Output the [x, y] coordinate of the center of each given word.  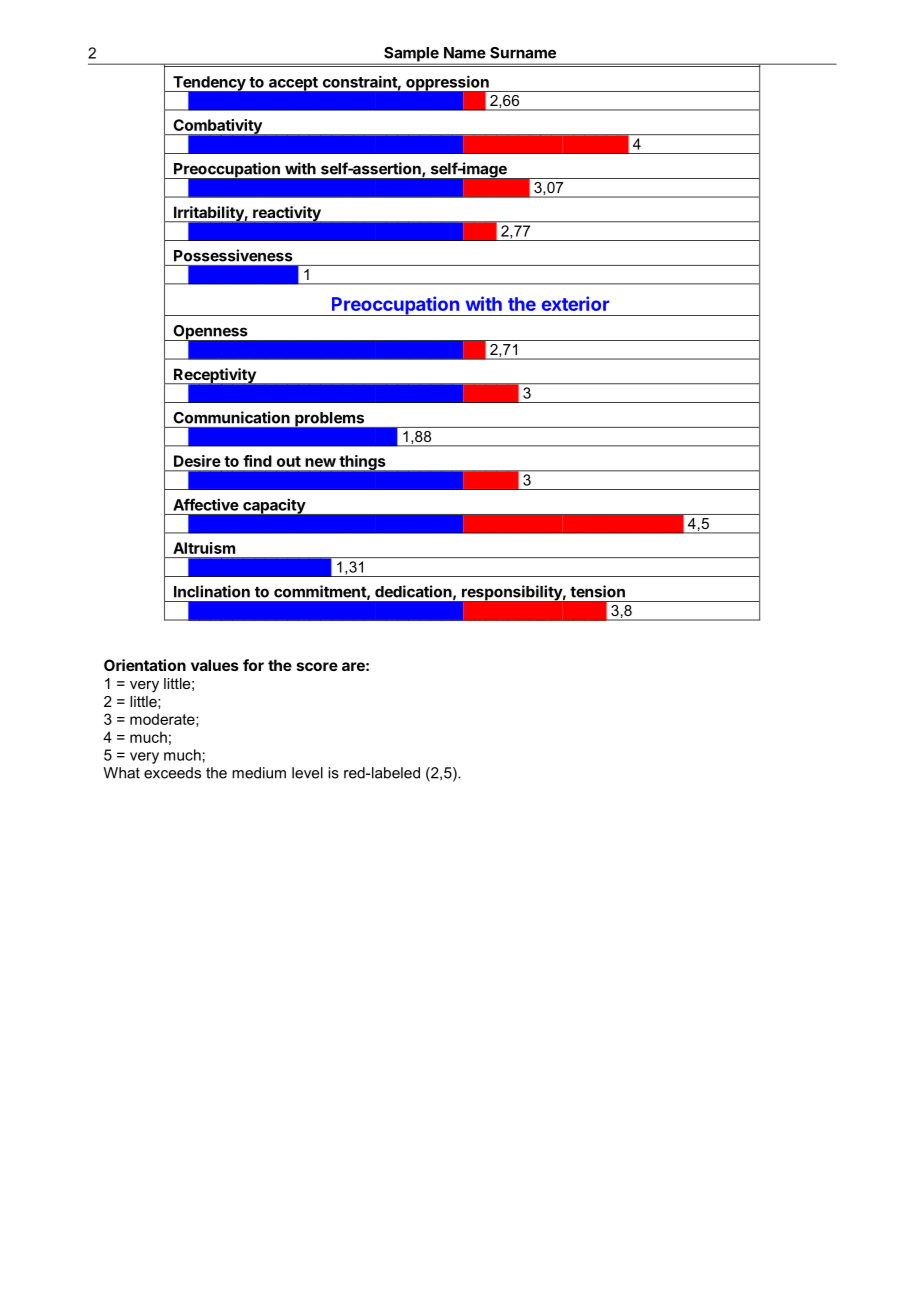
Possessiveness [233, 255]
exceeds [172, 773]
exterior [575, 303]
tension [597, 591]
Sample [411, 55]
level [307, 773]
